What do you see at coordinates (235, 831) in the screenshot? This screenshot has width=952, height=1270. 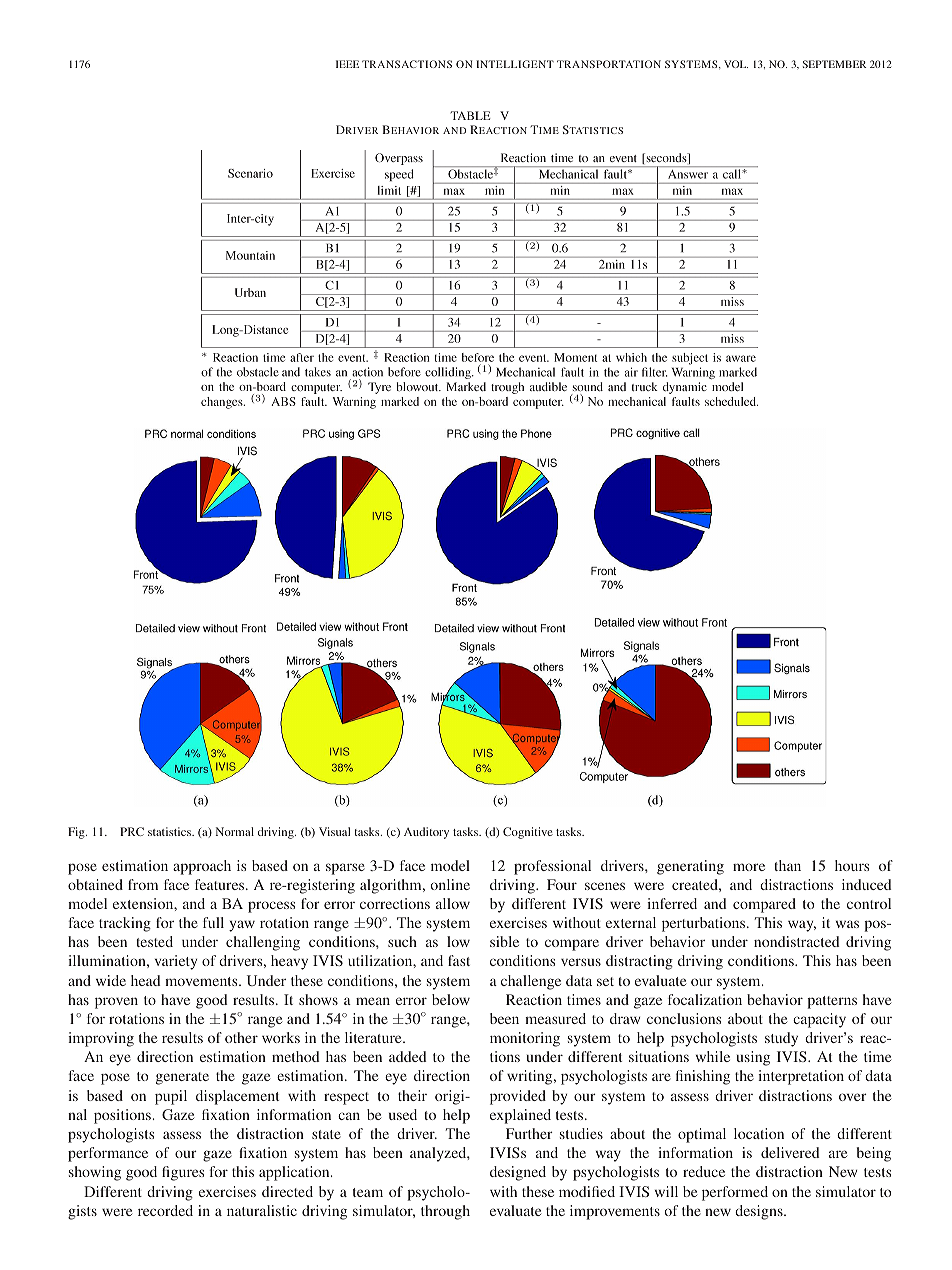 I see `Normal` at bounding box center [235, 831].
